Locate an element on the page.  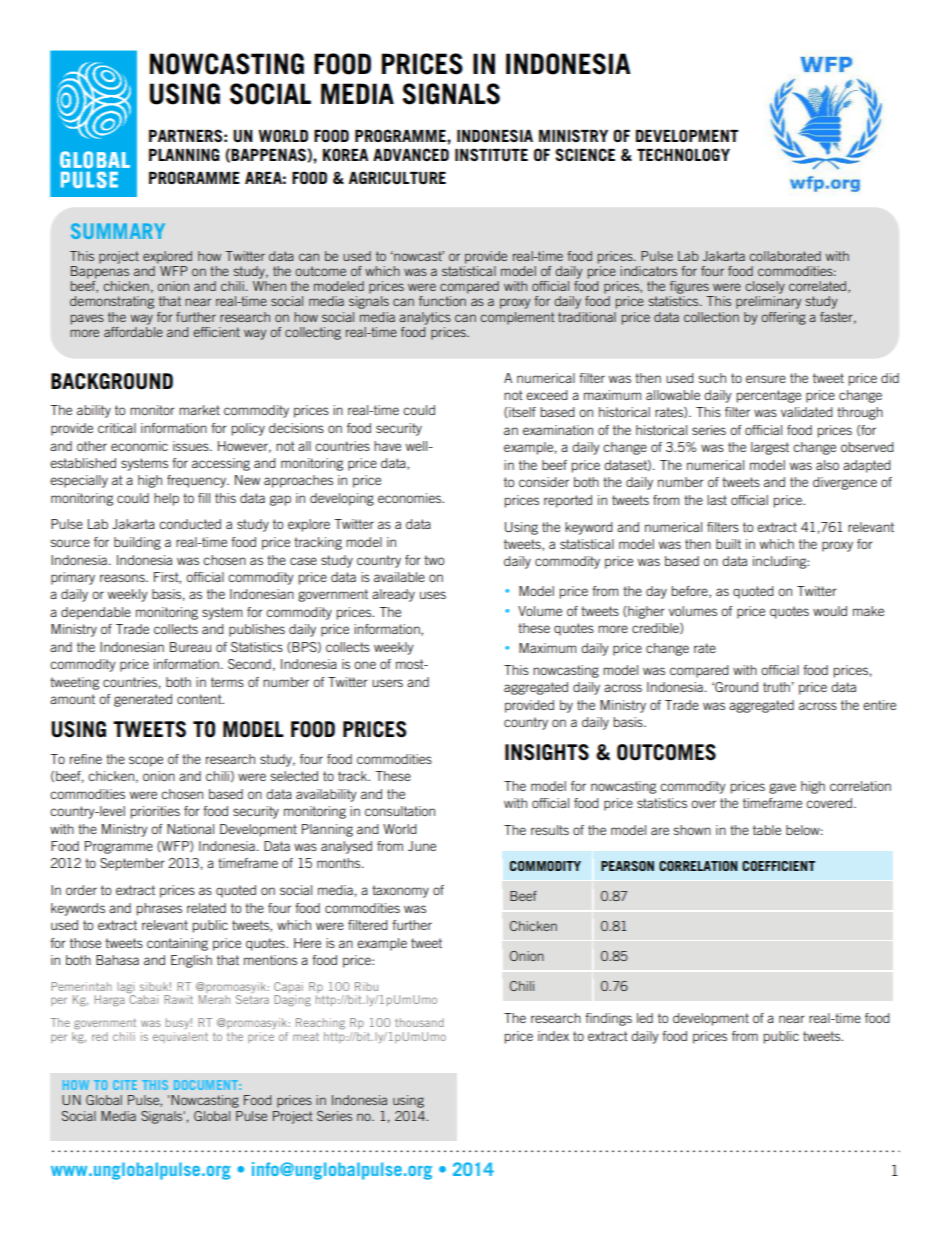
SUMMARY is located at coordinates (118, 231).
